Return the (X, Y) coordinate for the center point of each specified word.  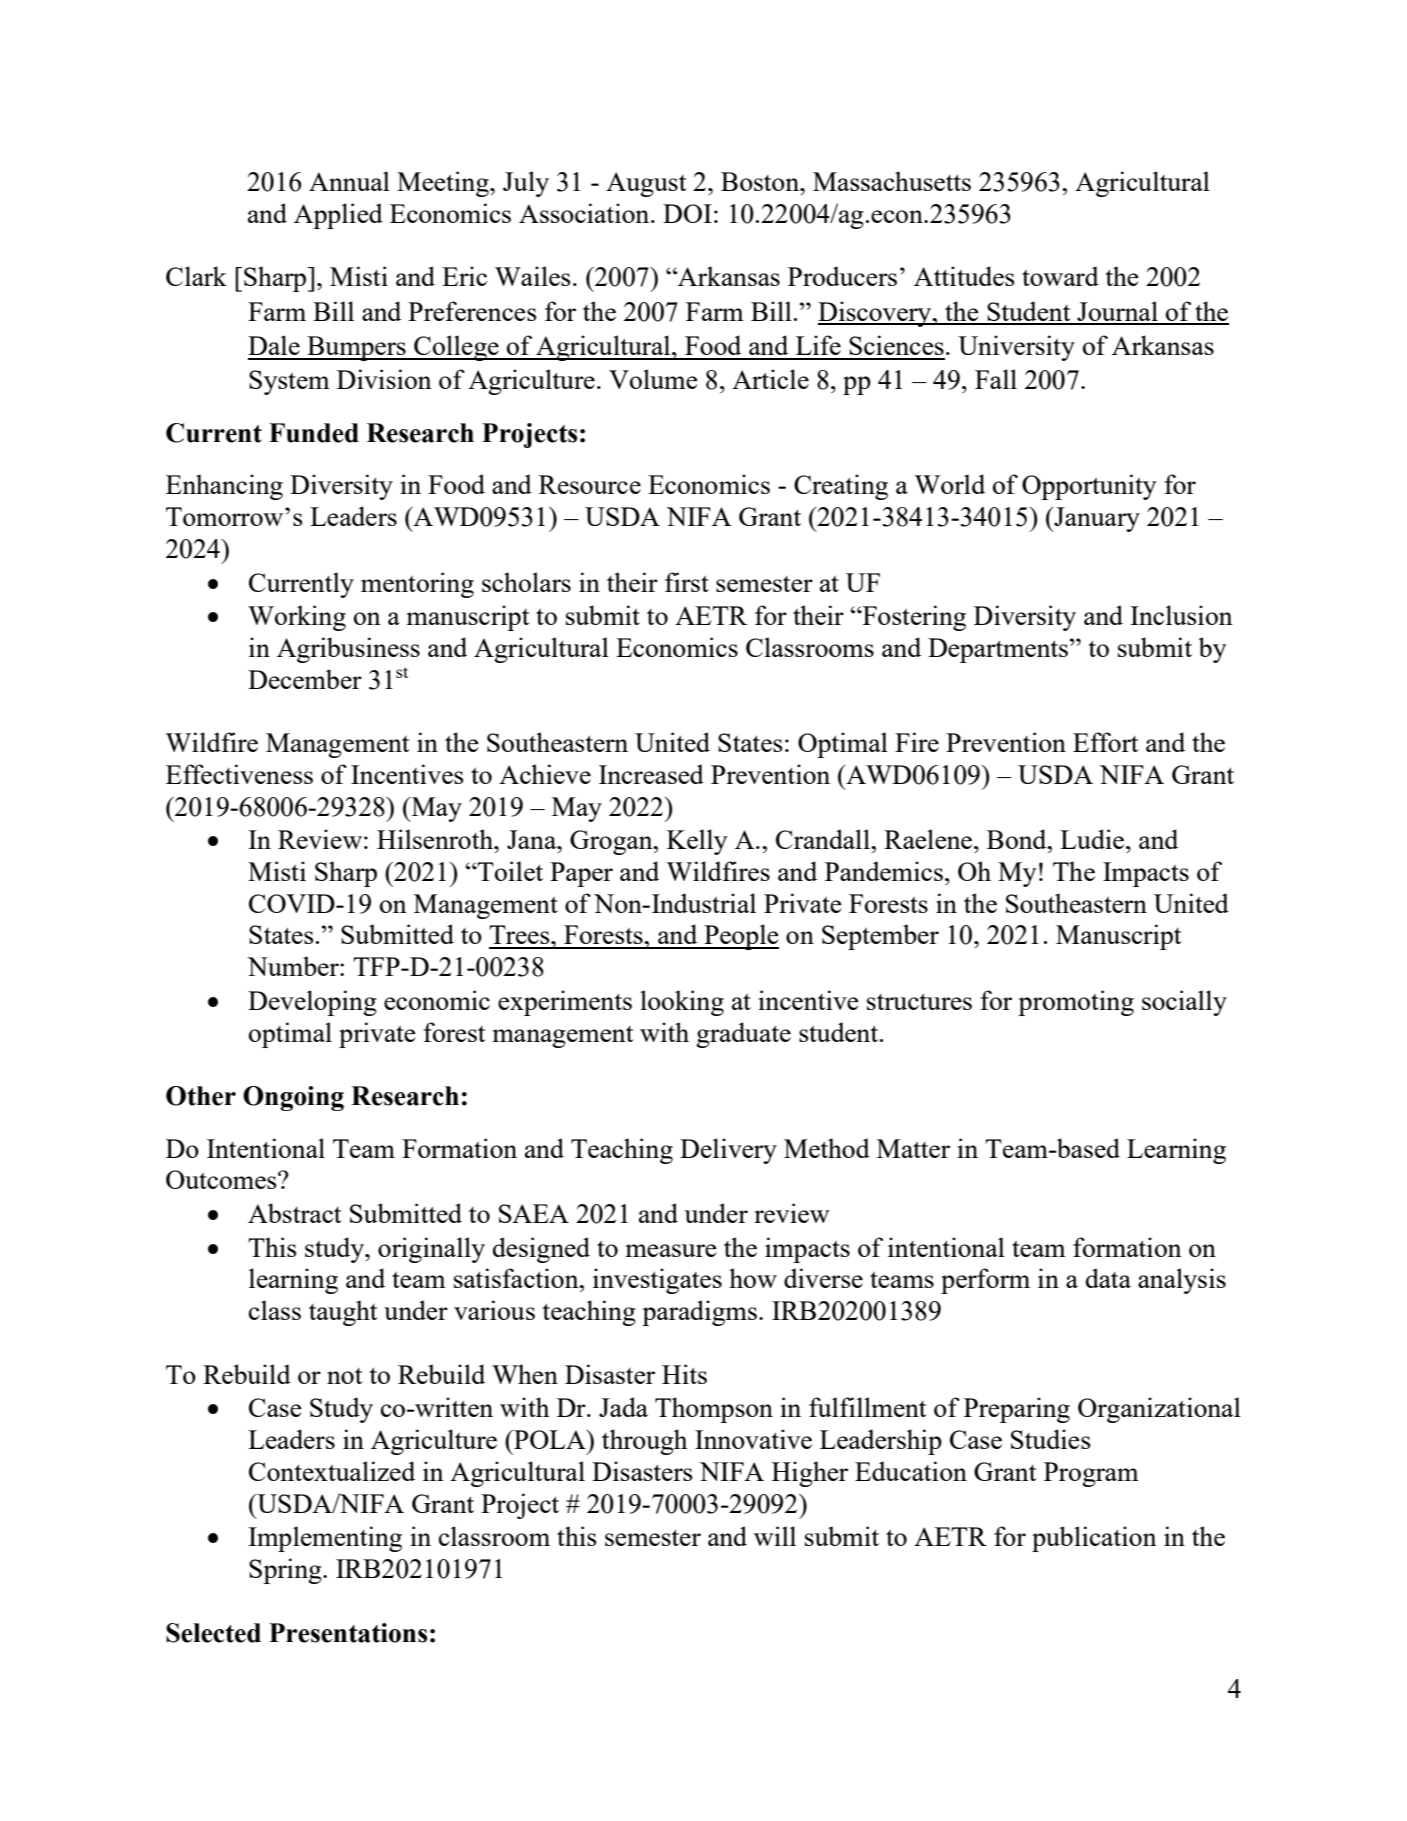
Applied (338, 216)
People (740, 937)
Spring (286, 1571)
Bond (1018, 839)
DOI (687, 213)
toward (1060, 276)
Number (294, 966)
